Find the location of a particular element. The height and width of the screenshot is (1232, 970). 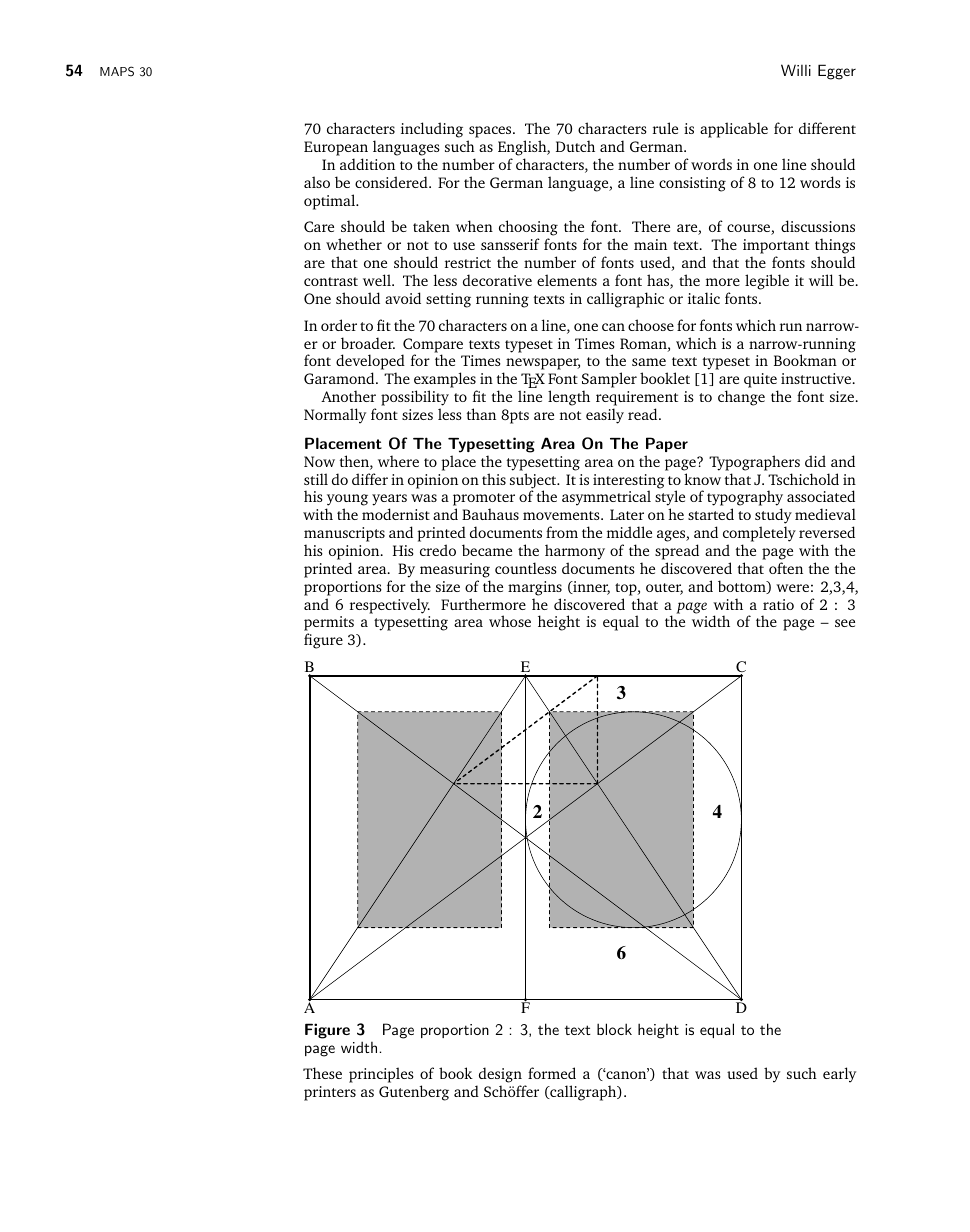

MAPS is located at coordinates (117, 71).
